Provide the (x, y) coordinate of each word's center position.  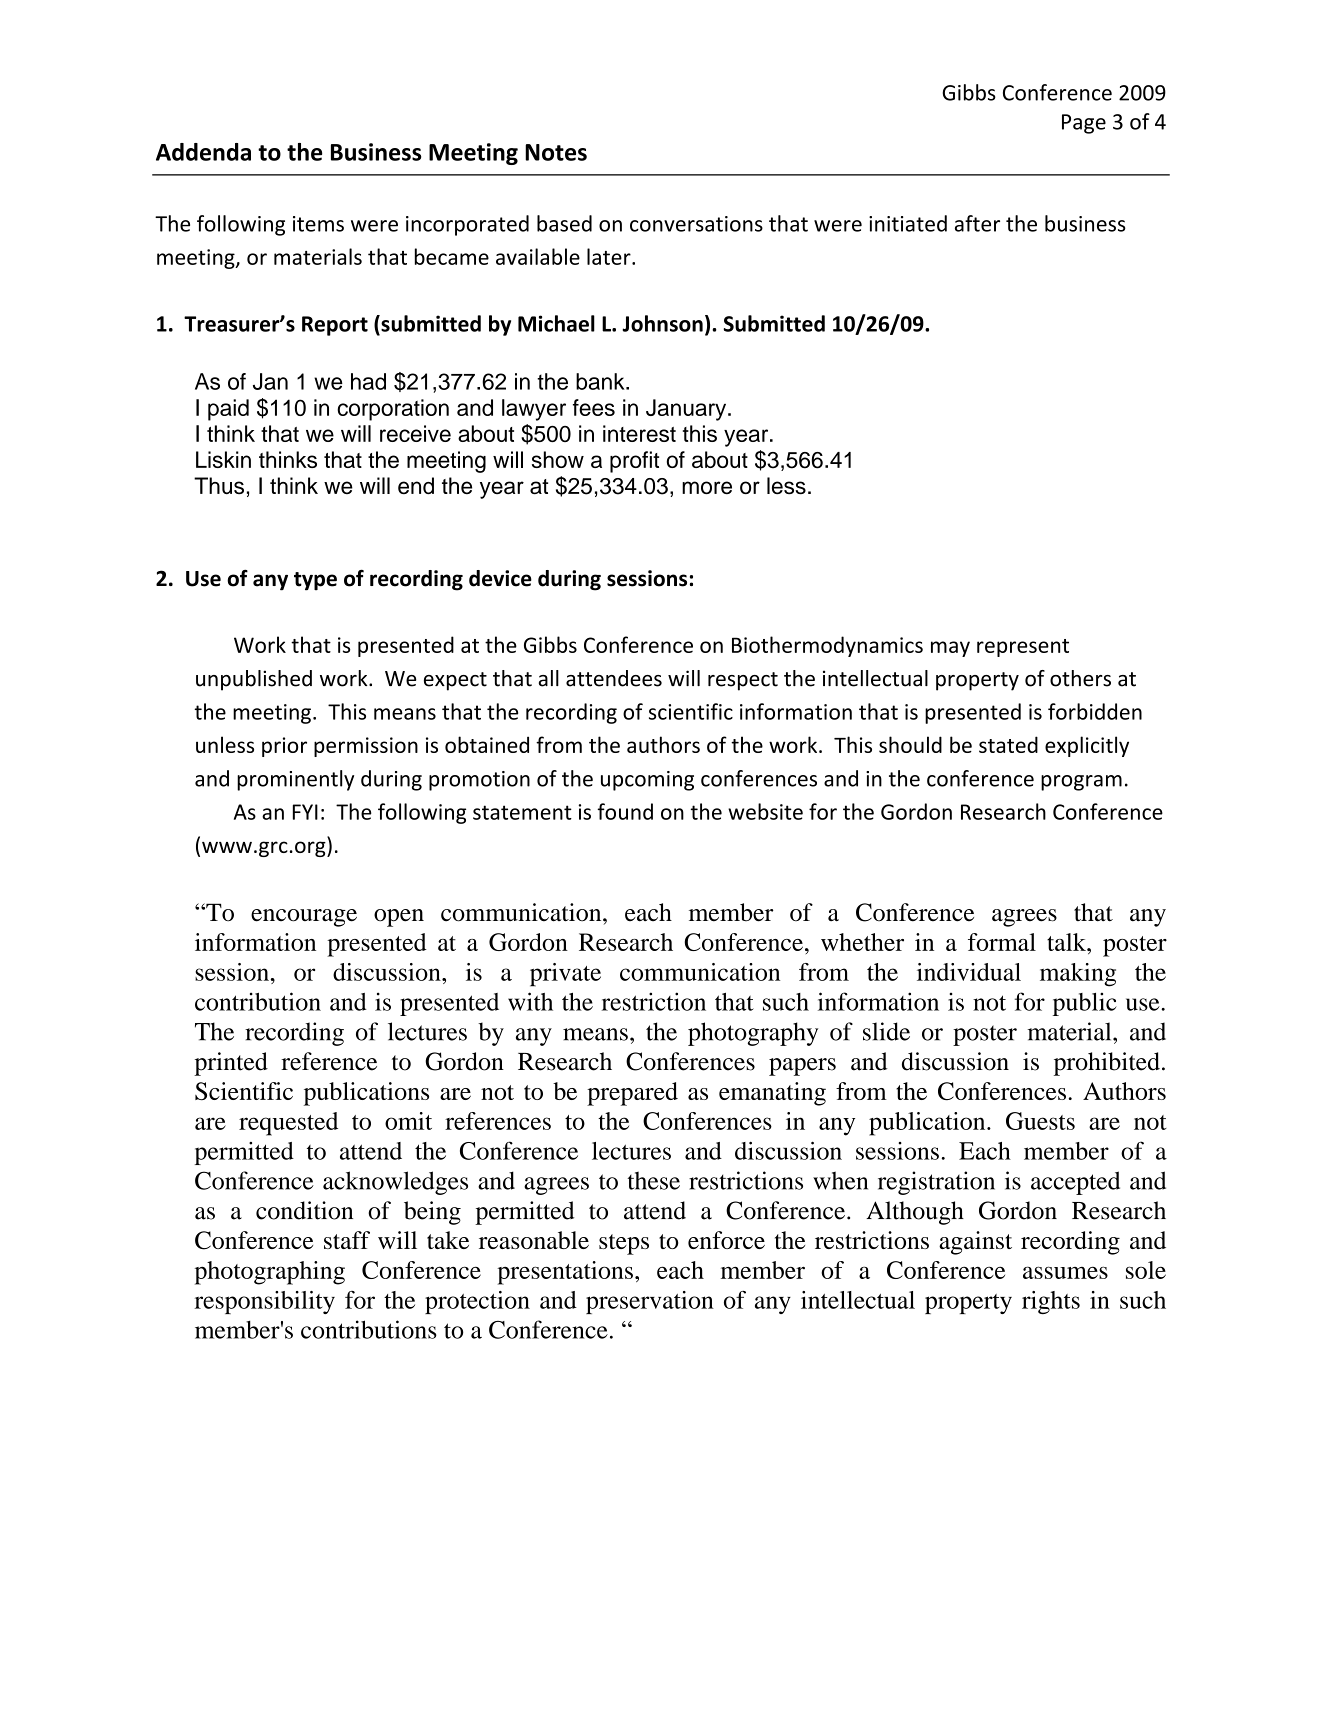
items (318, 224)
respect (743, 681)
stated (1008, 744)
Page (1084, 124)
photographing (270, 1273)
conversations (696, 224)
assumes (1065, 1272)
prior (284, 747)
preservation (650, 1302)
